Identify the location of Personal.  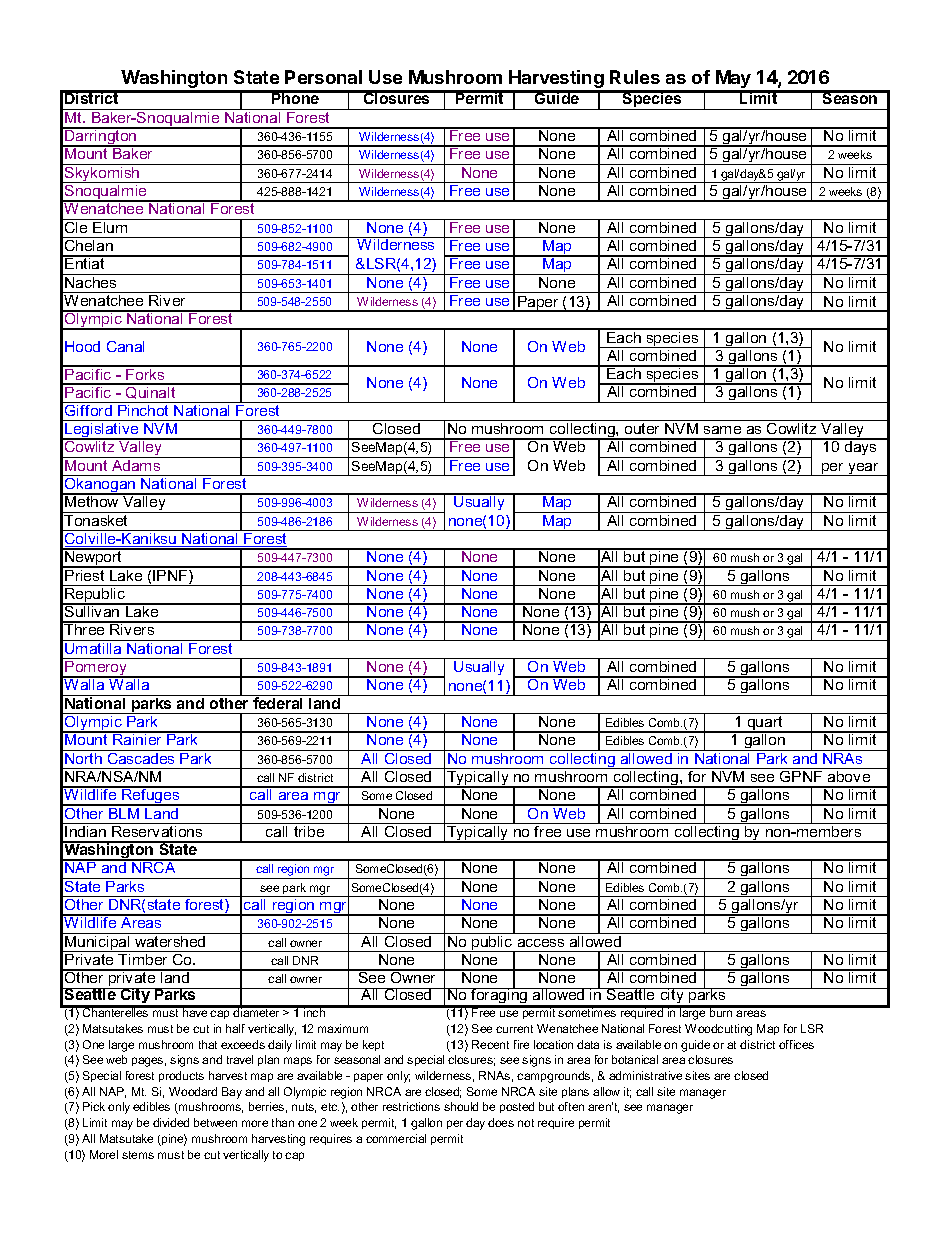
(323, 77).
